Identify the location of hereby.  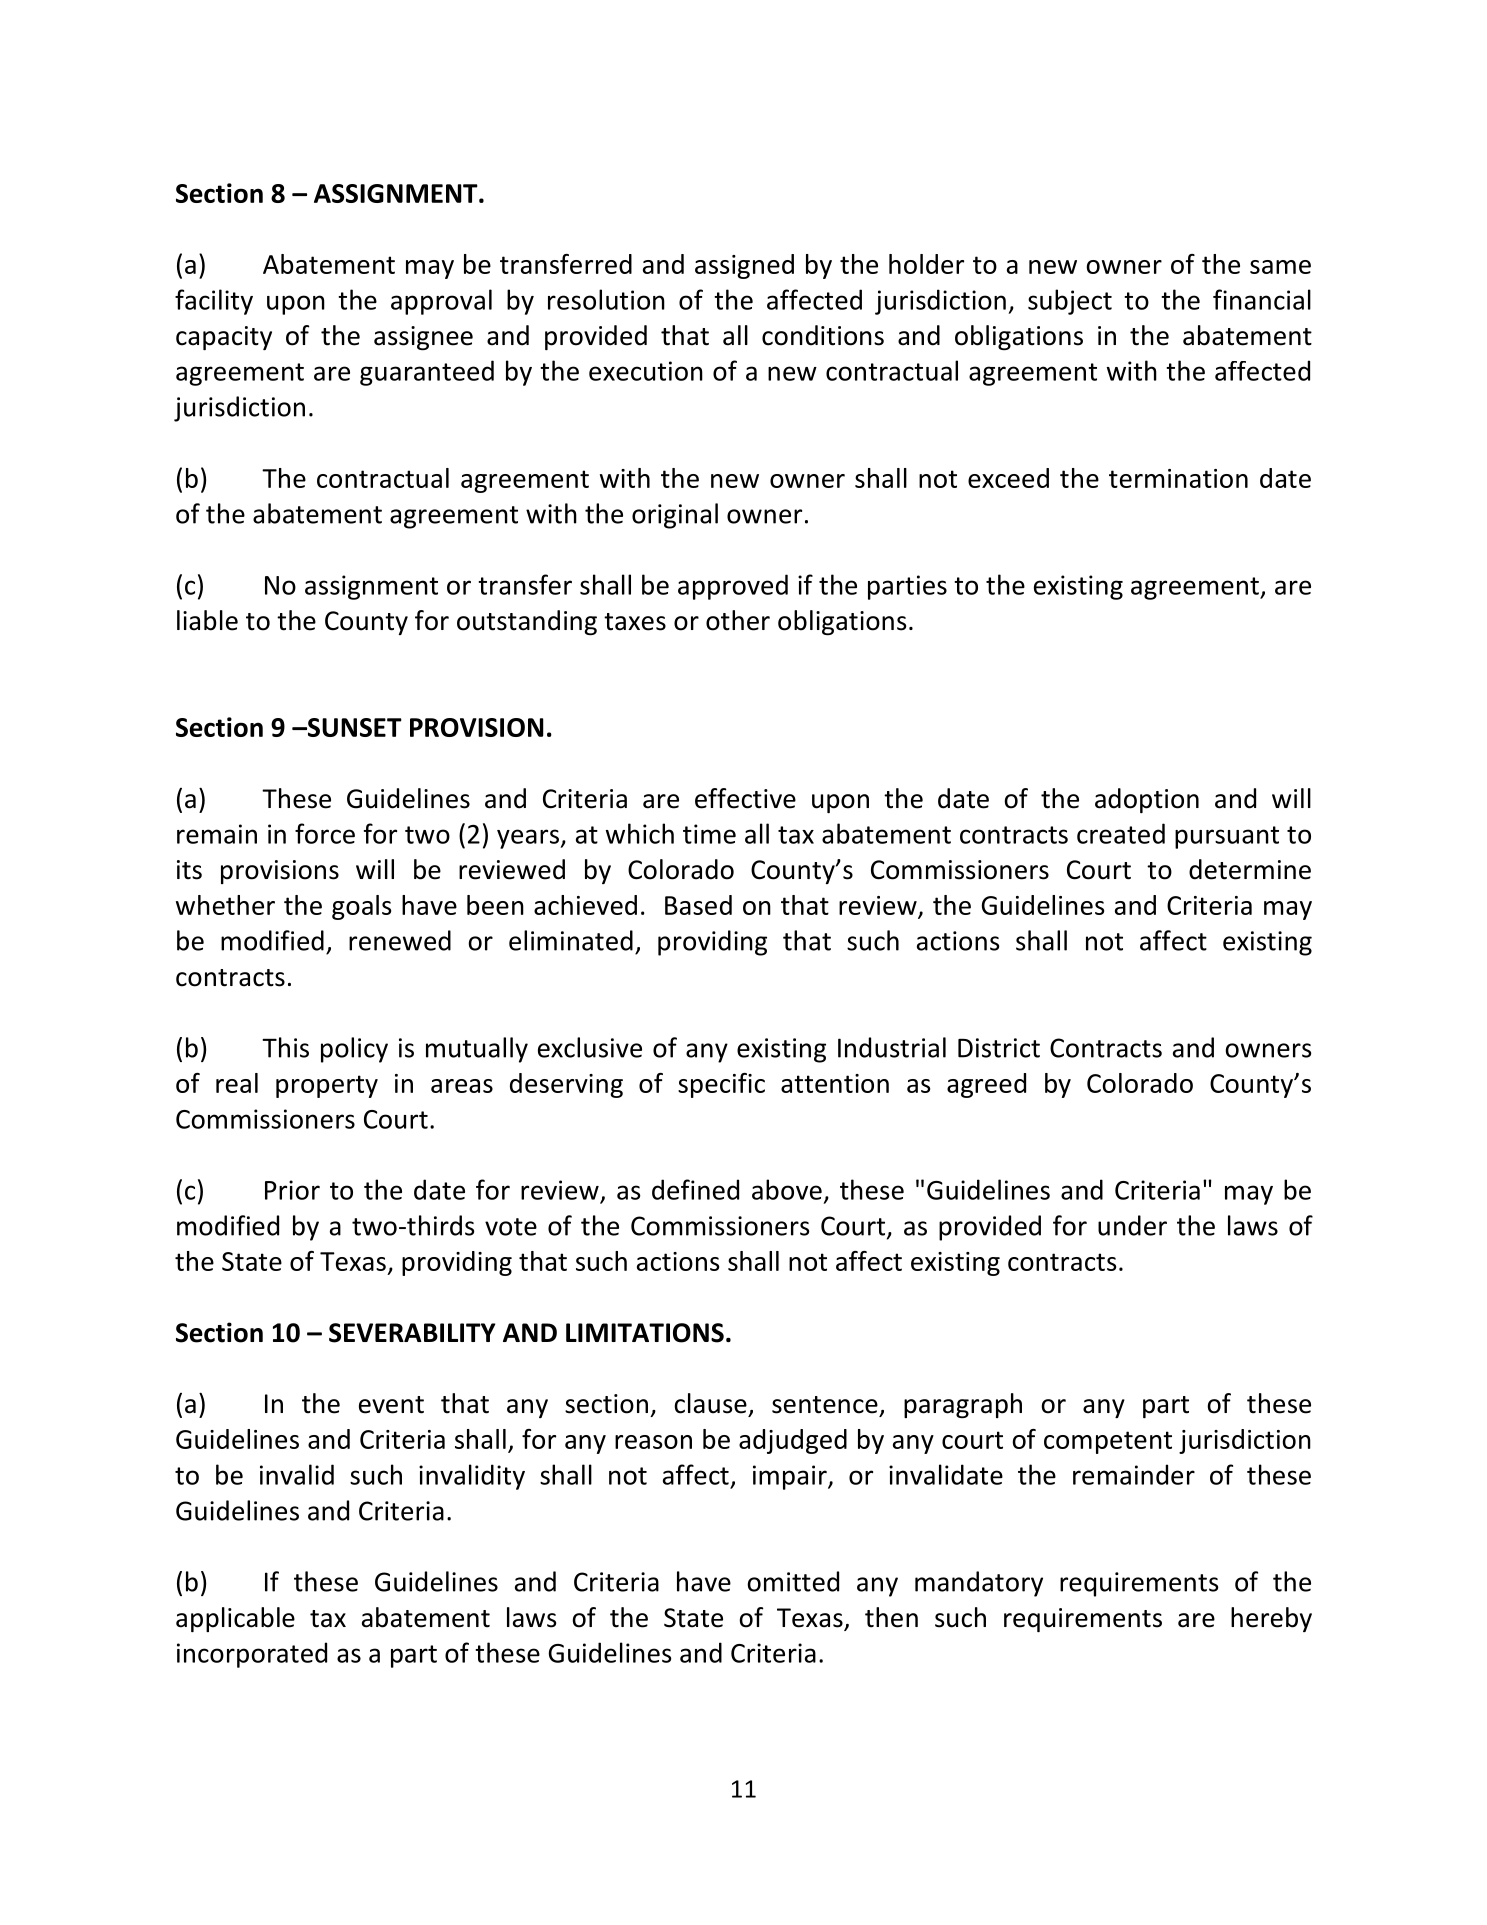
(1271, 1619).
